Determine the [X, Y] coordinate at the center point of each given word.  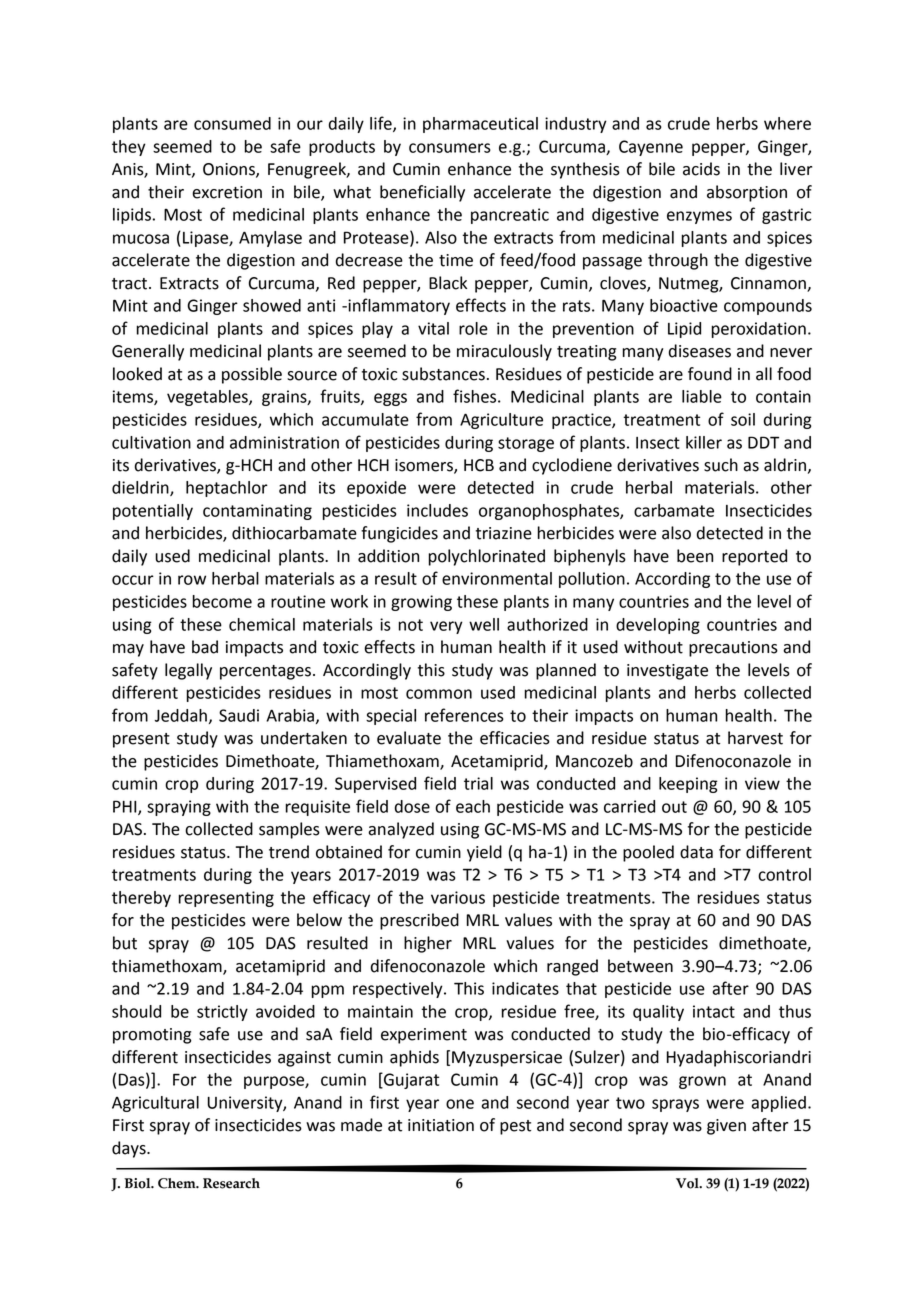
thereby [141, 899]
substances [443, 374]
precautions [733, 649]
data [696, 852]
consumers [450, 148]
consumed [232, 123]
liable [702, 396]
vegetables [208, 398]
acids [701, 169]
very [446, 627]
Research [231, 1183]
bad [205, 647]
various [458, 897]
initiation [441, 1125]
